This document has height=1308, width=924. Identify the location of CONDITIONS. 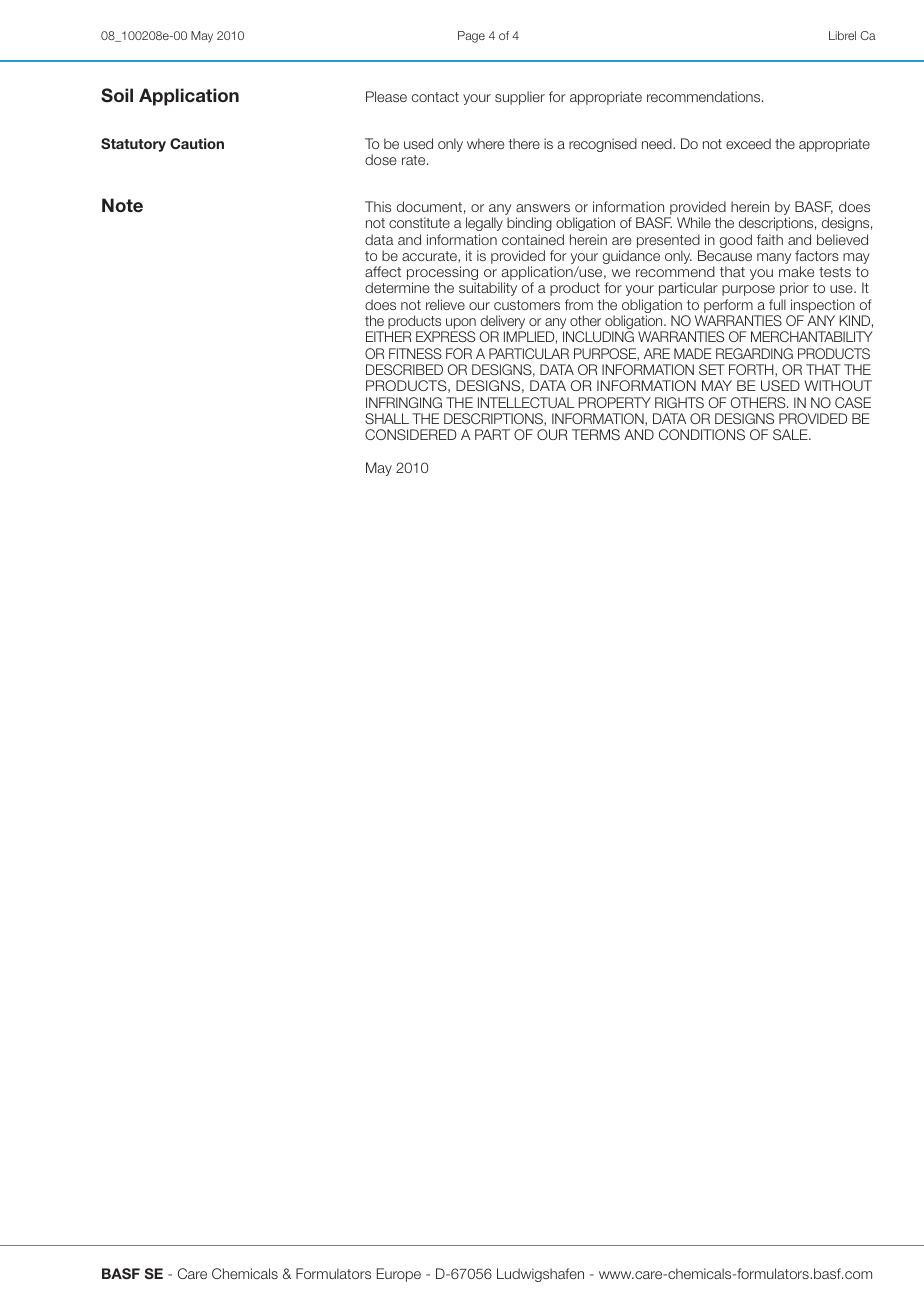
(702, 434).
